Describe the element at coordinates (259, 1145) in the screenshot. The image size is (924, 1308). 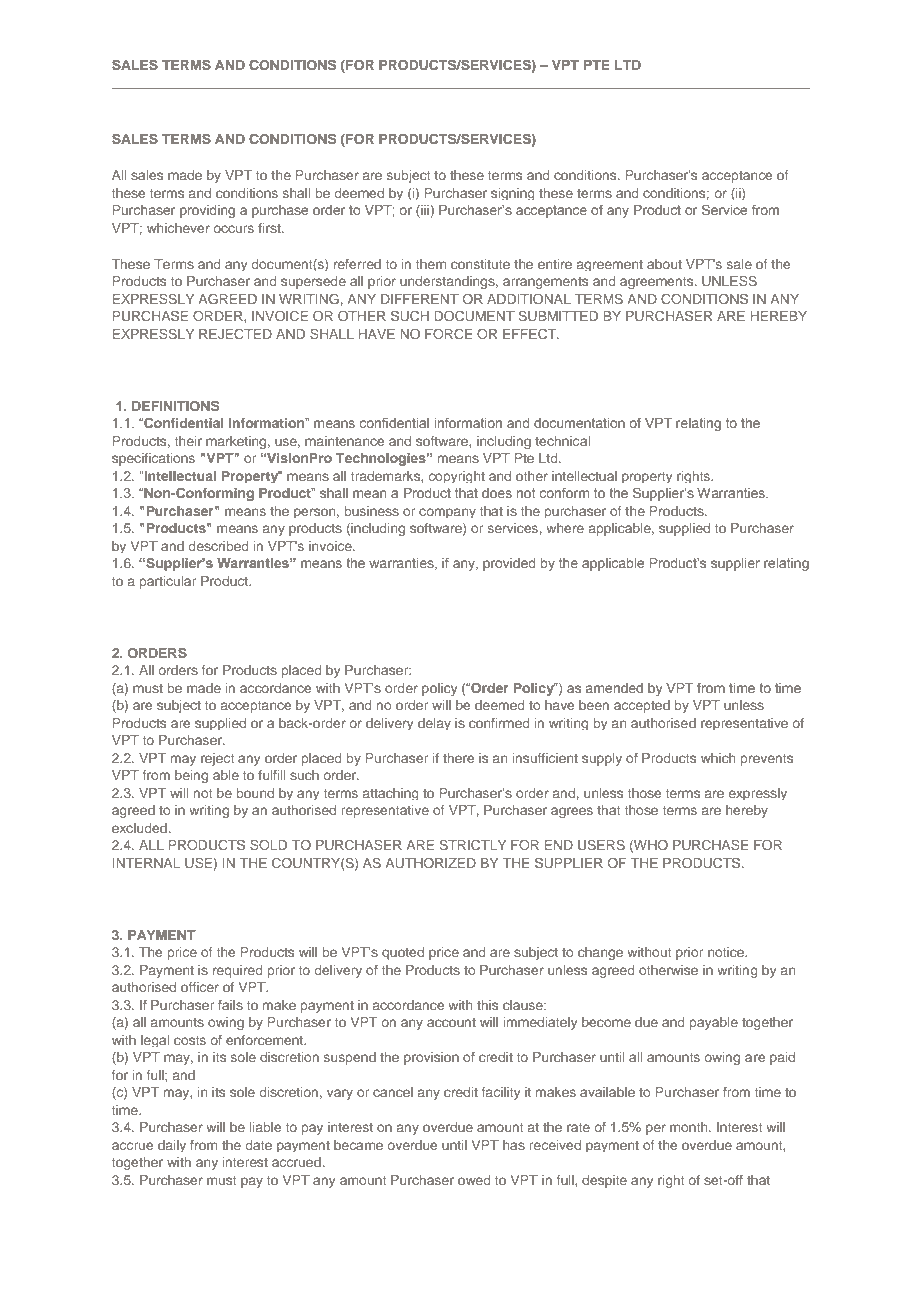
I see `date` at that location.
